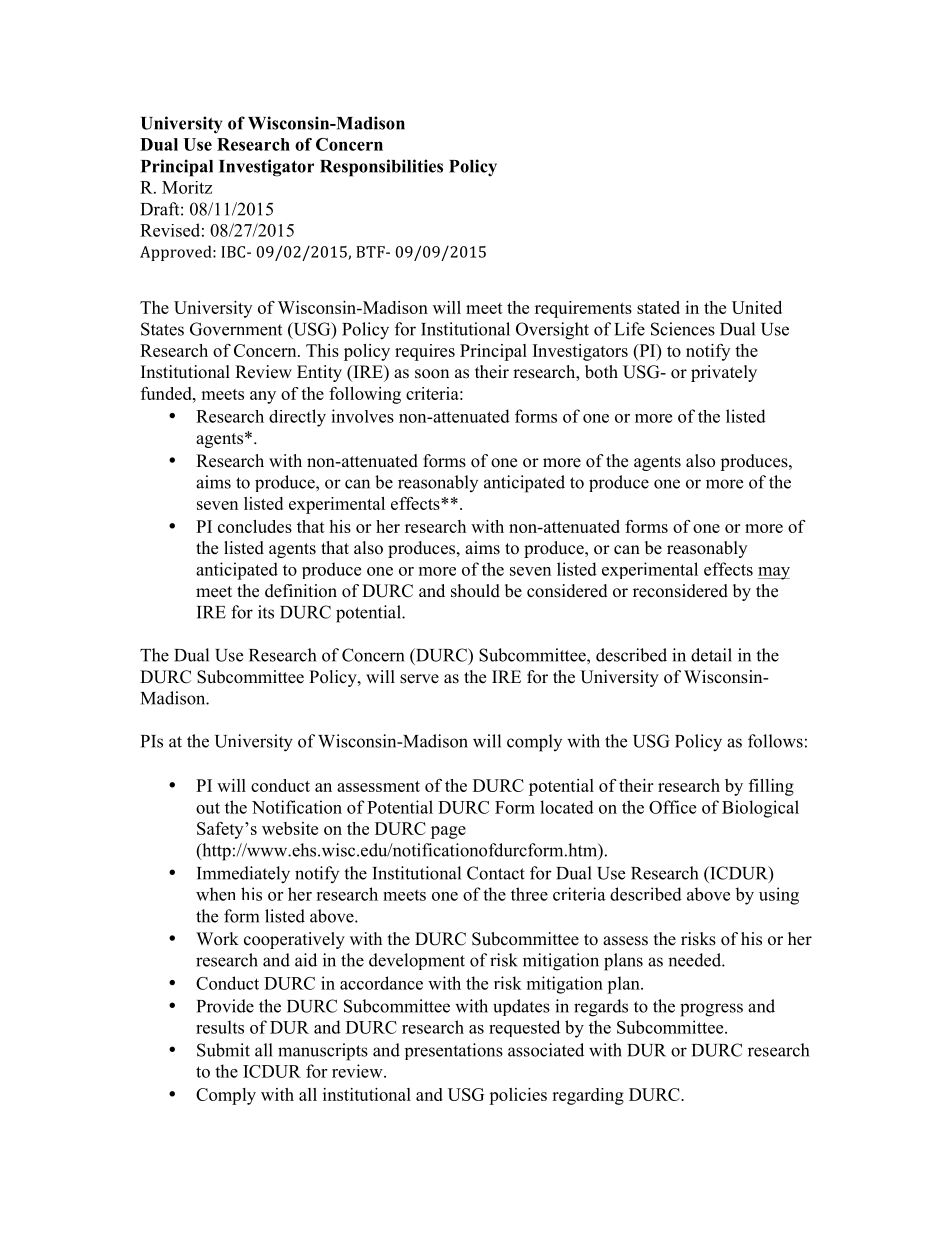 The image size is (952, 1233). What do you see at coordinates (475, 591) in the image?
I see `should` at bounding box center [475, 591].
